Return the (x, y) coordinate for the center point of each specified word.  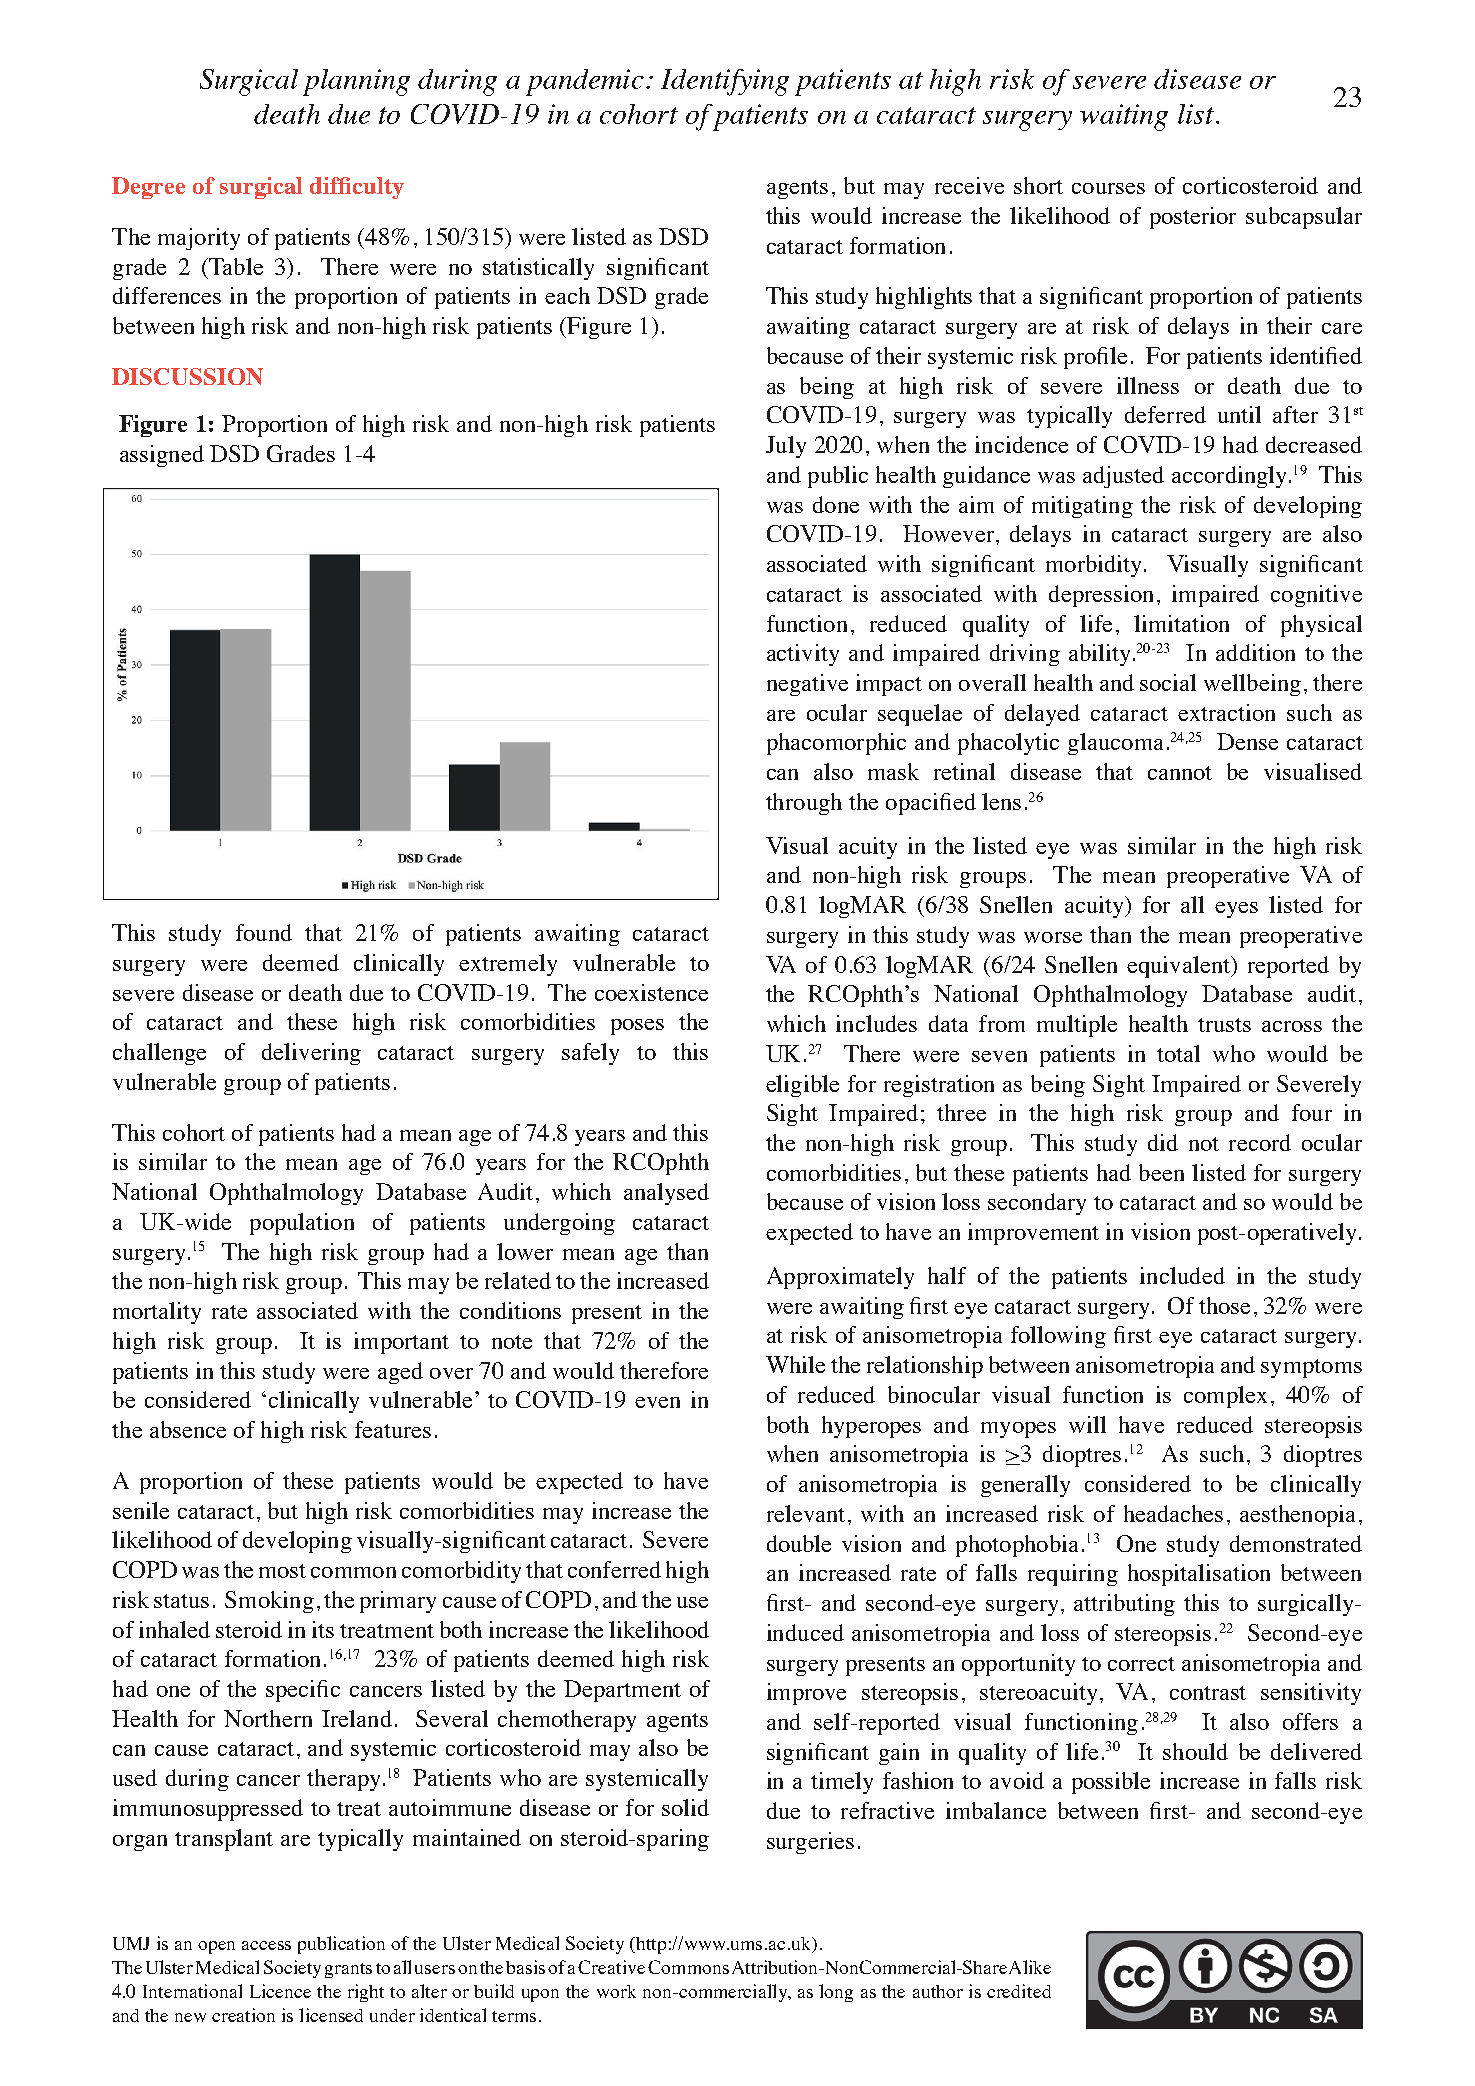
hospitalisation (1199, 1575)
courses (1108, 188)
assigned (162, 456)
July (786, 447)
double (799, 1543)
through (804, 804)
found (264, 932)
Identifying (725, 82)
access (266, 1945)
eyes (1236, 910)
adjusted (1123, 477)
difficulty (357, 188)
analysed (666, 1194)
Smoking (269, 1602)
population (302, 1224)
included (1182, 1275)
